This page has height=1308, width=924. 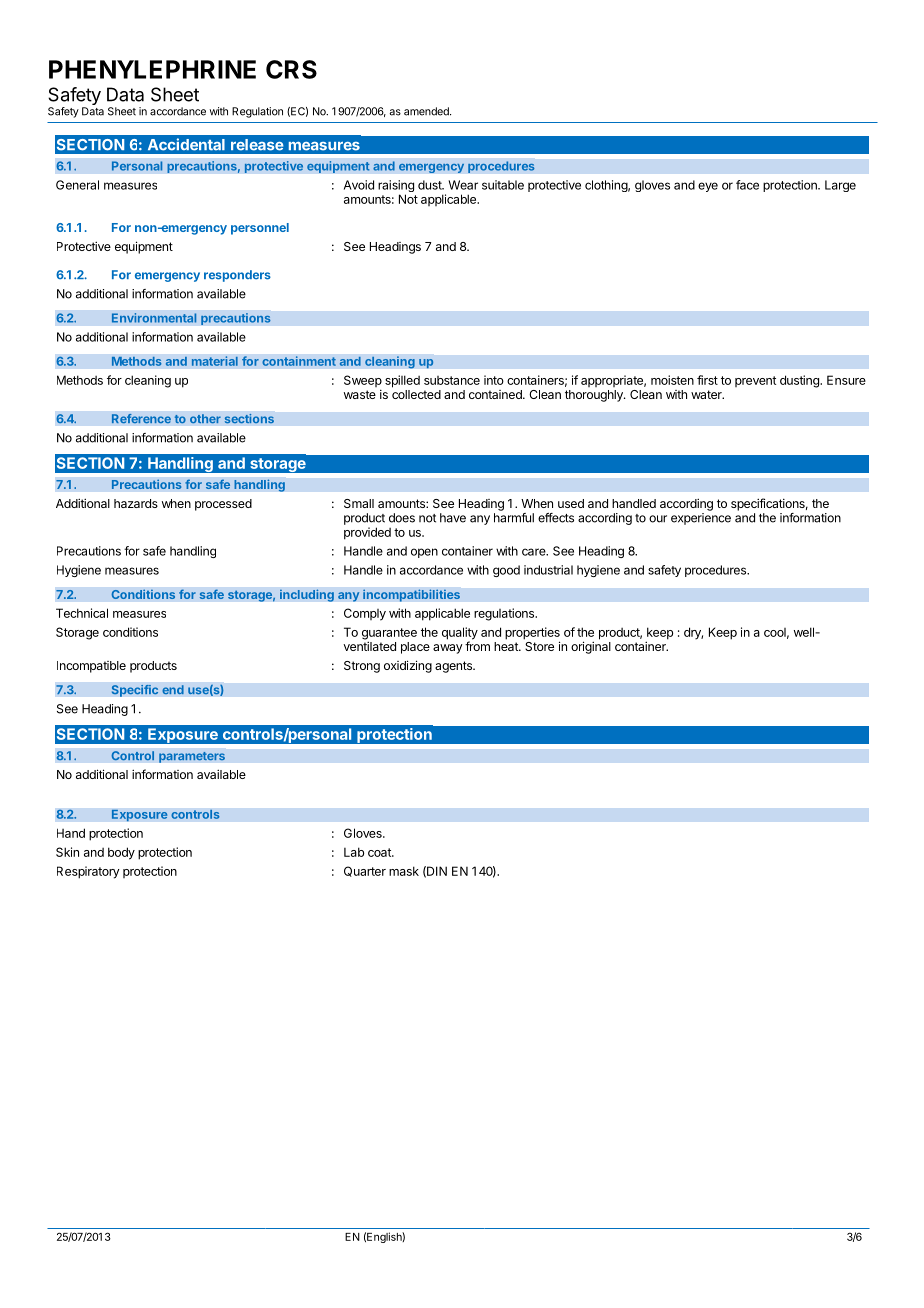 I want to click on PHENYLEPHRINE, so click(x=152, y=69).
